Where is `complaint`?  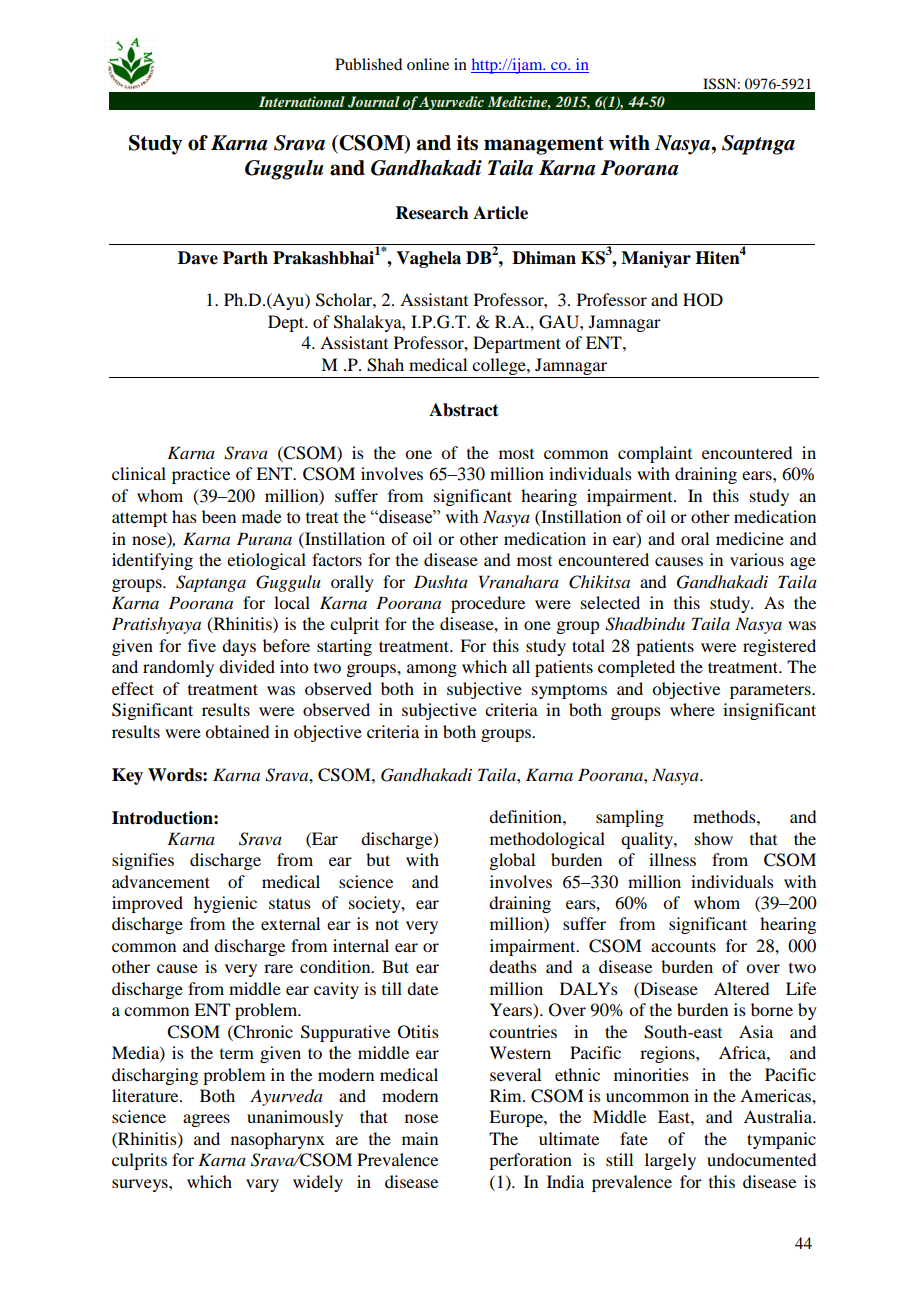 complaint is located at coordinates (655, 454).
